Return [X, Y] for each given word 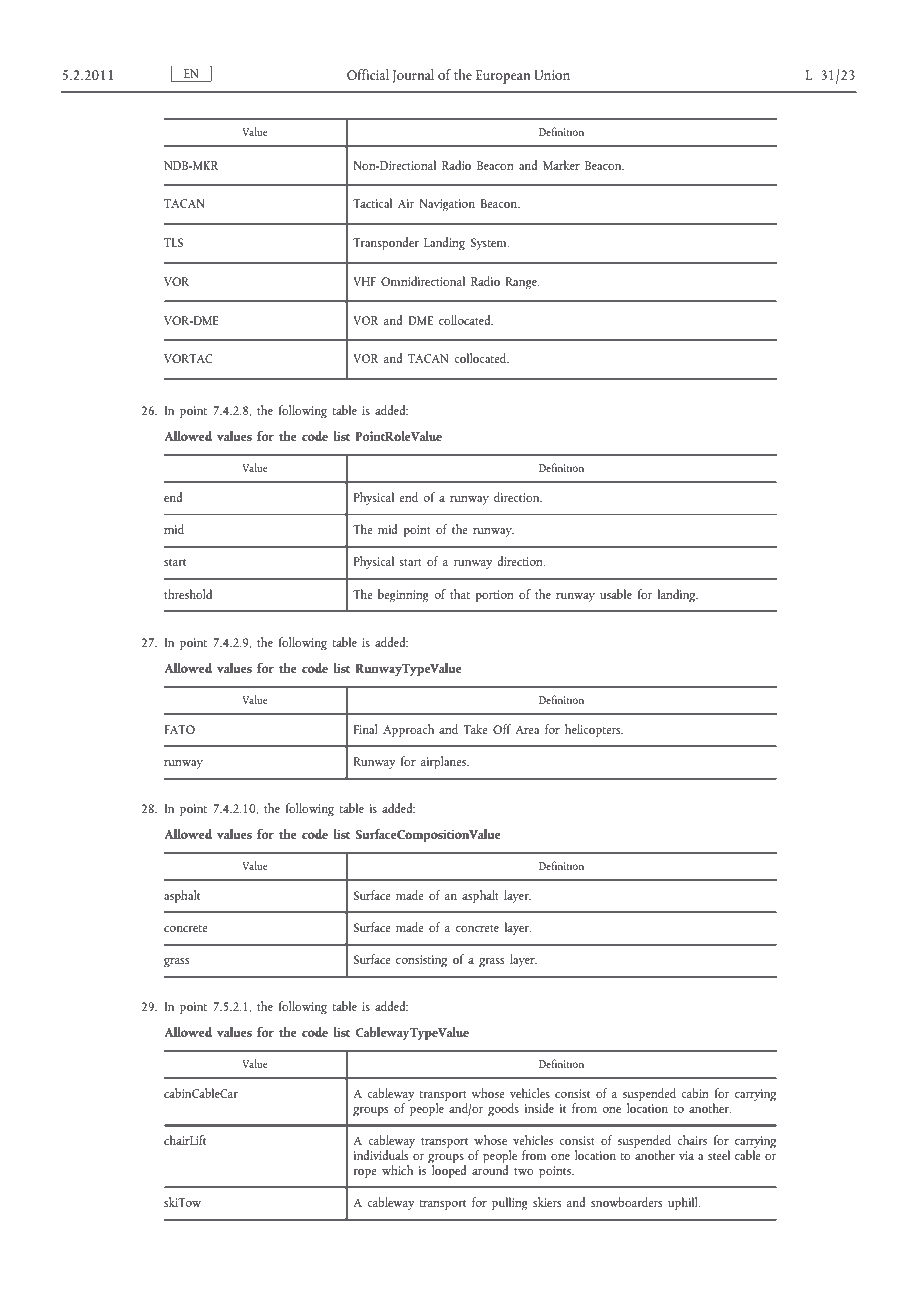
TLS [173, 242]
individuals [381, 1155]
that [460, 594]
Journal [413, 76]
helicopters [594, 731]
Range [522, 283]
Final [366, 729]
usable [616, 594]
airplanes [444, 763]
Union [552, 75]
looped [448, 1171]
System [490, 244]
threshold [188, 594]
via [686, 1155]
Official [368, 74]
